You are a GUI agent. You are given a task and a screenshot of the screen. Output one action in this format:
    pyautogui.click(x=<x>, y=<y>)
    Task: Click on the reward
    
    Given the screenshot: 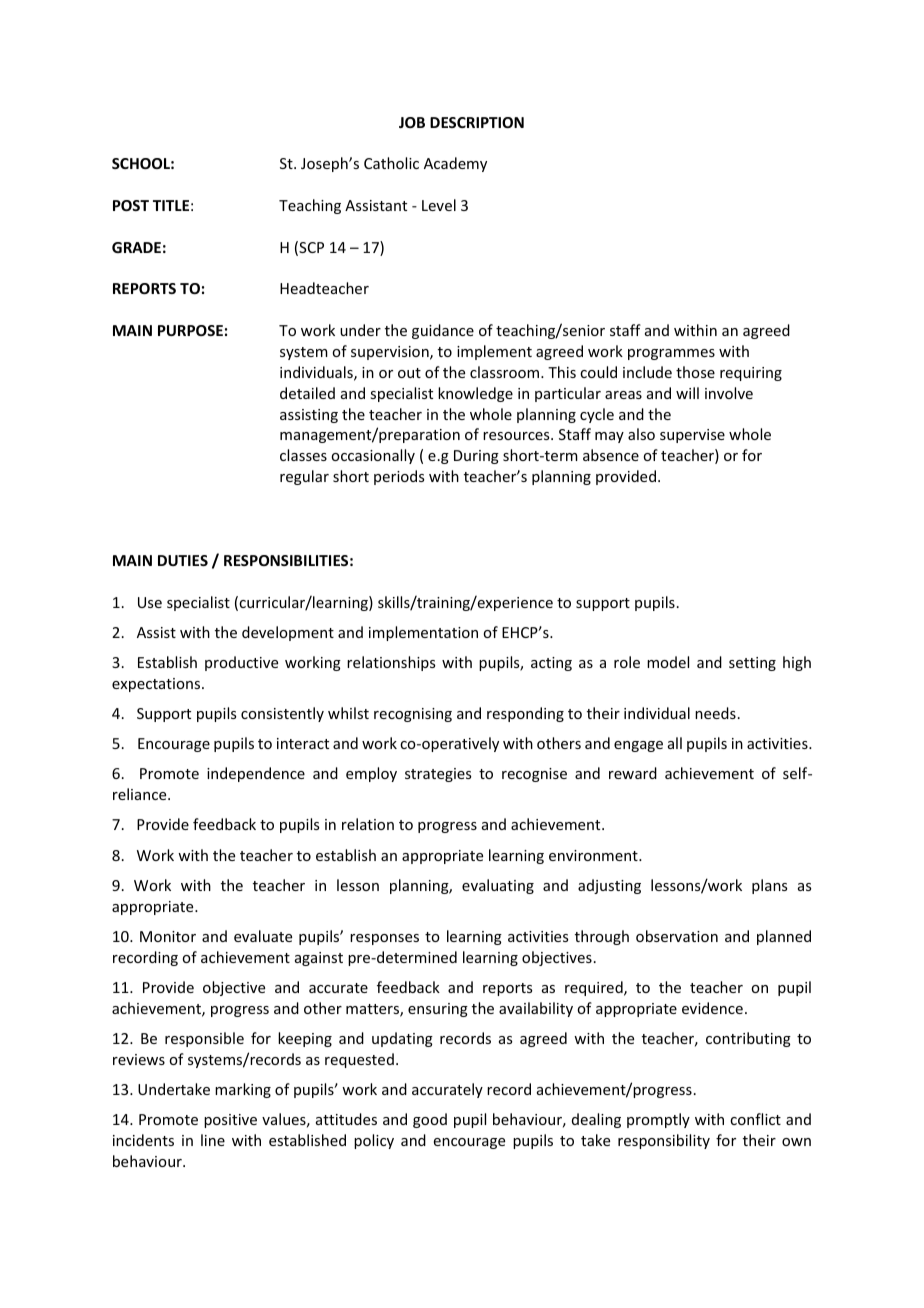 What is the action you would take?
    pyautogui.click(x=633, y=773)
